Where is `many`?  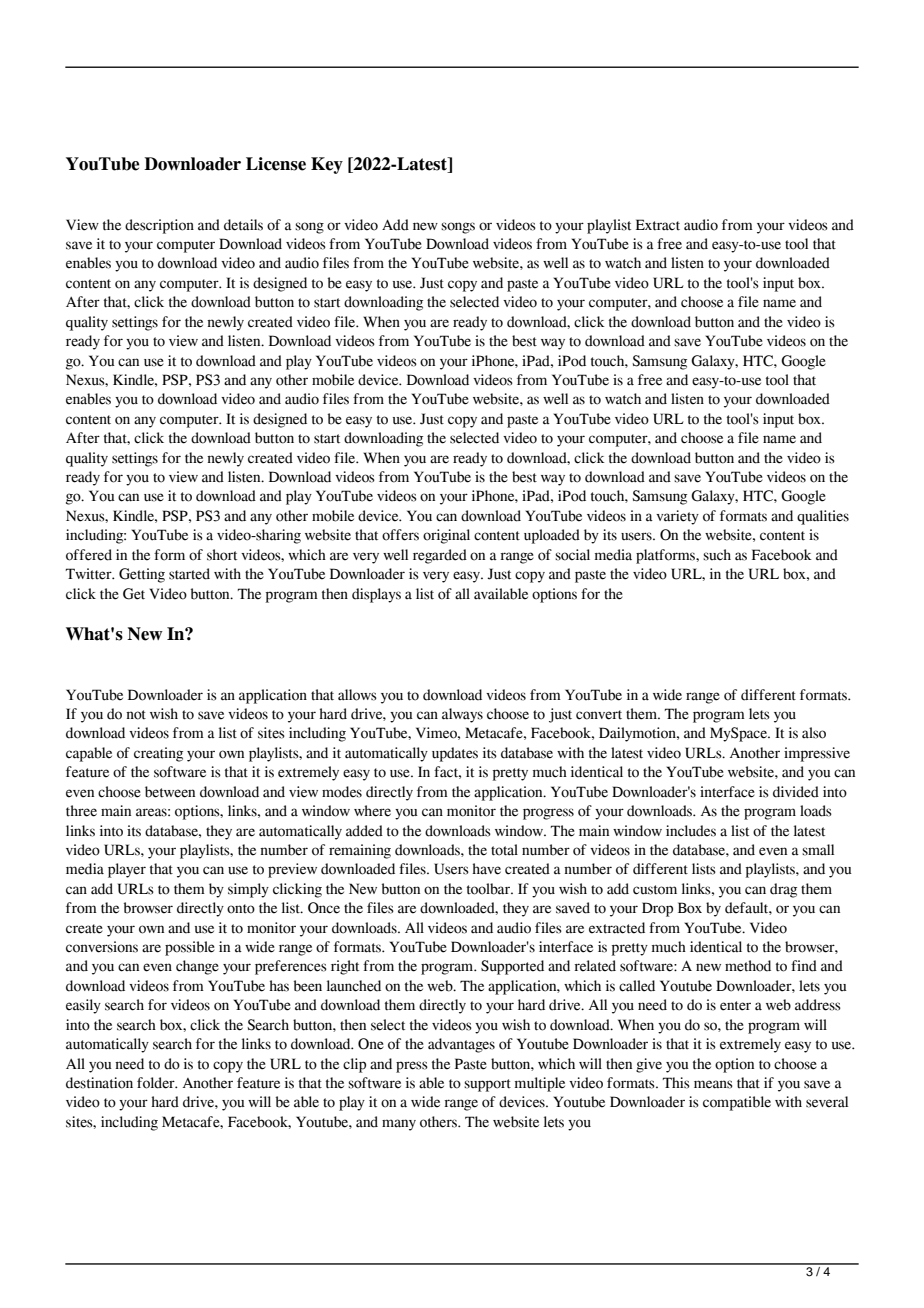 many is located at coordinates (399, 1125).
